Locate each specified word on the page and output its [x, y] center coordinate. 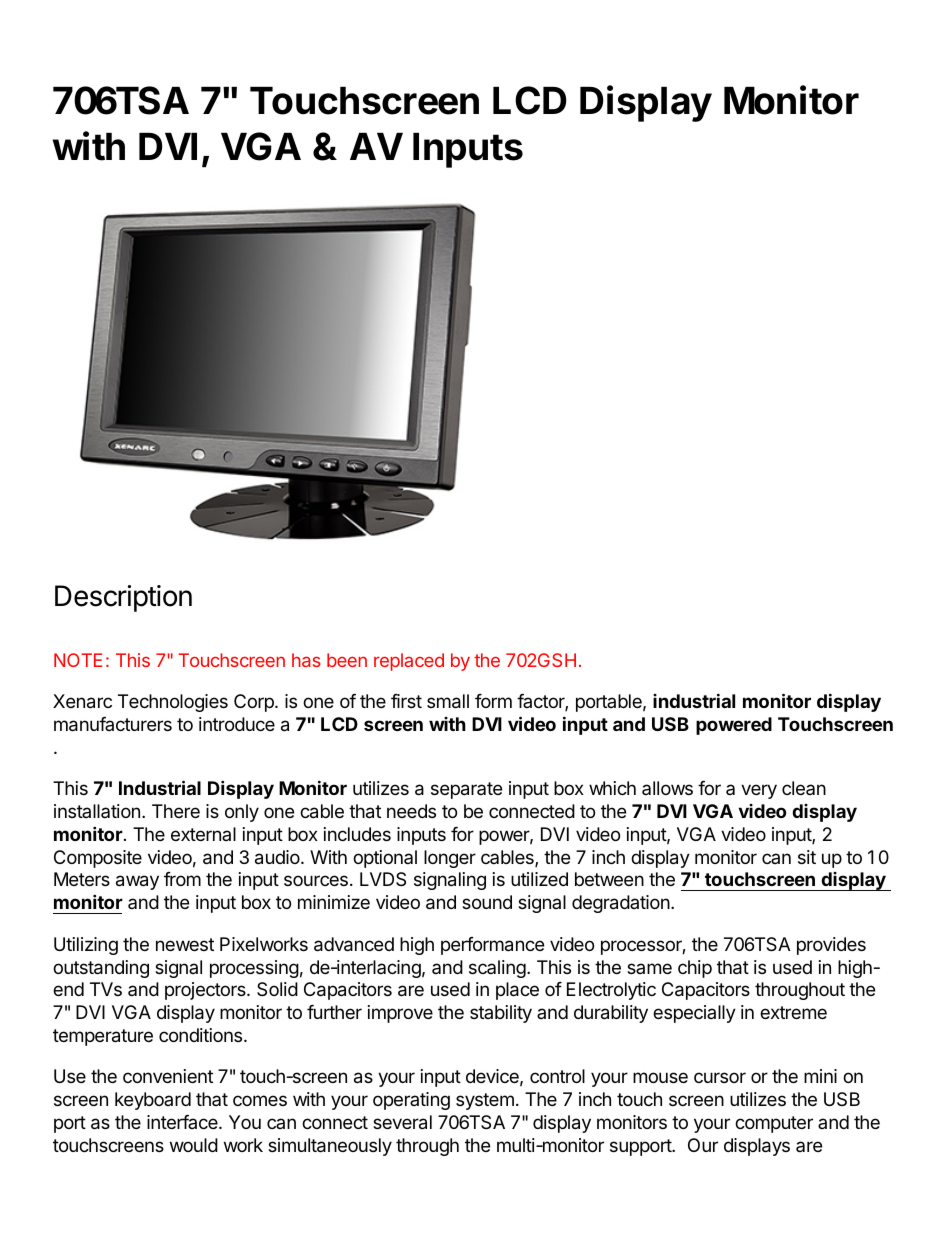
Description [123, 598]
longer [450, 859]
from [182, 879]
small [448, 701]
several [402, 1122]
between [609, 879]
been [347, 660]
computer [774, 1124]
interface [183, 1122]
